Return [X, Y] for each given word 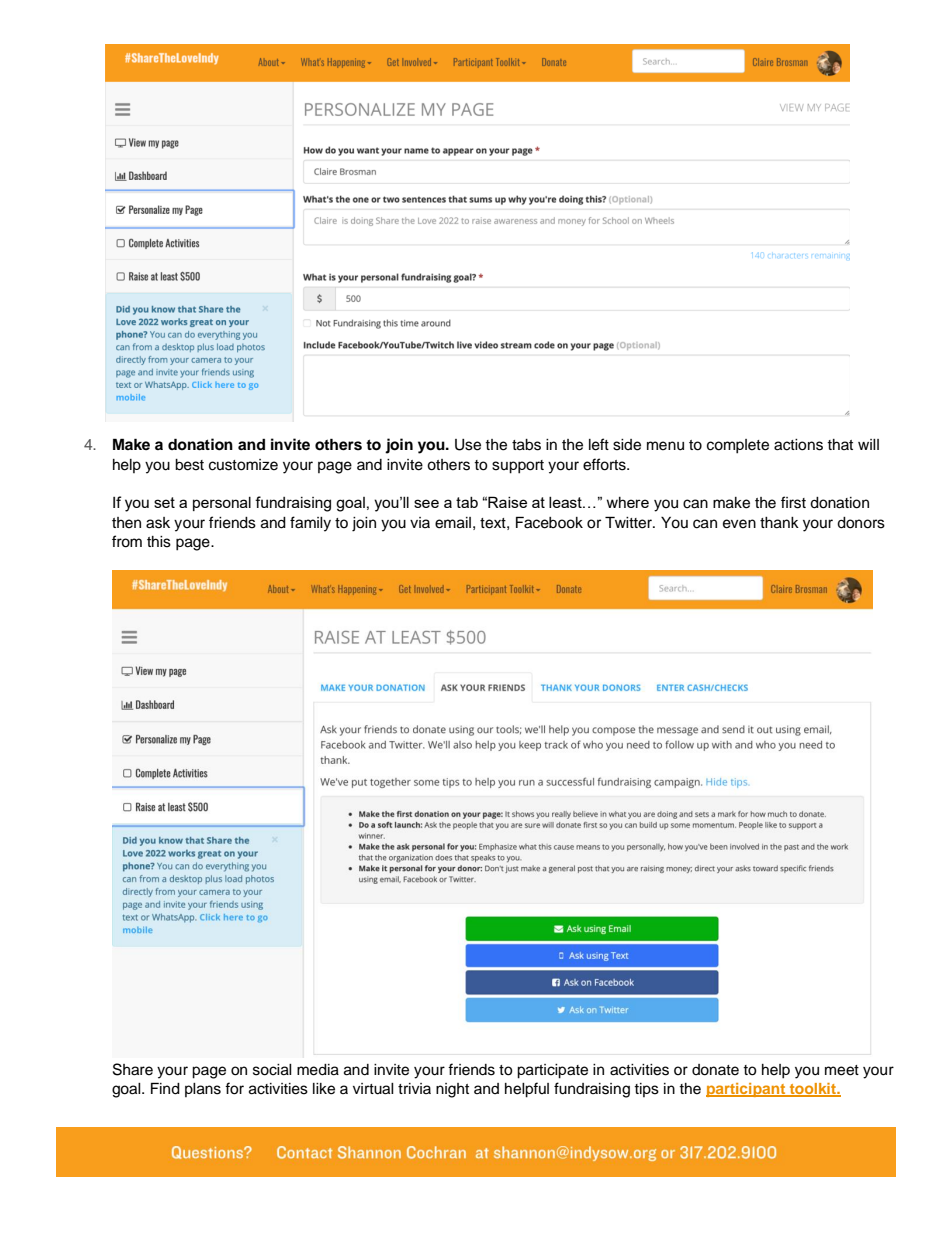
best [189, 465]
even [739, 524]
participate [552, 1071]
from [127, 541]
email [453, 523]
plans [203, 1090]
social [272, 1070]
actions [798, 445]
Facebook [549, 522]
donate [715, 1070]
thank [779, 523]
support [518, 467]
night [452, 1090]
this [159, 542]
